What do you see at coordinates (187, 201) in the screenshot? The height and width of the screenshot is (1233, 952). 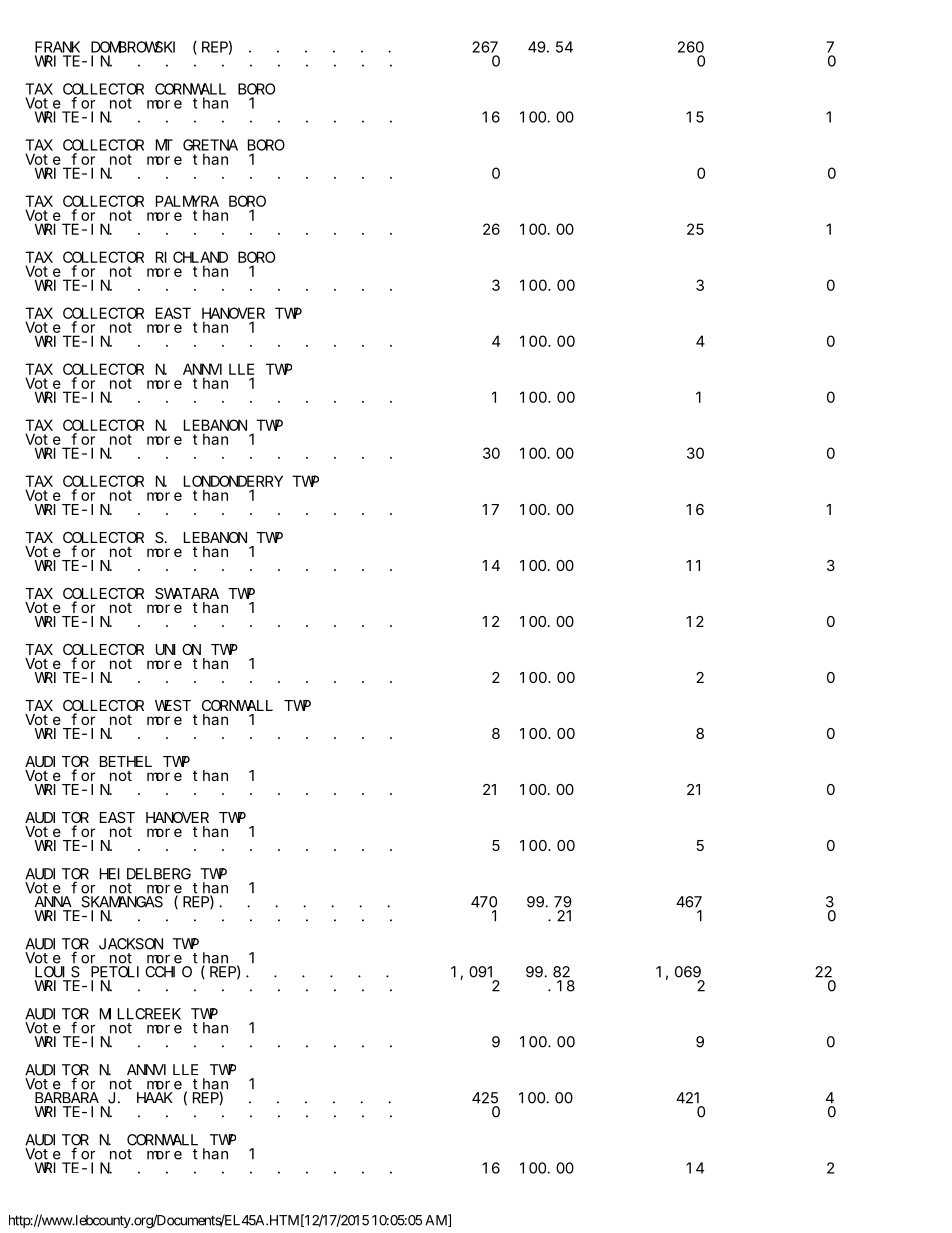 I see `PALMYRA` at bounding box center [187, 201].
